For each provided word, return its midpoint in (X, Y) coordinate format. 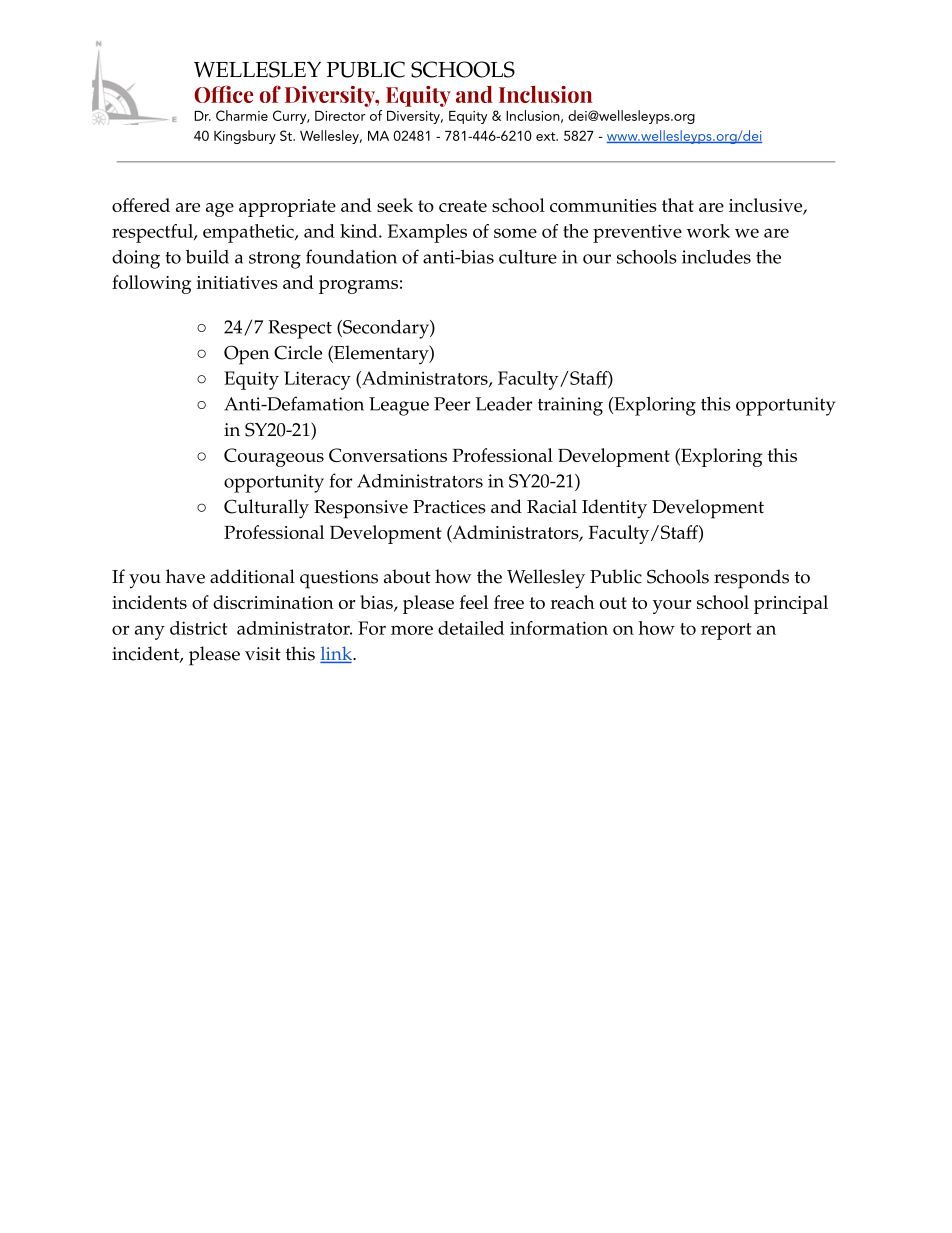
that (678, 205)
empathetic (249, 233)
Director (340, 116)
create (463, 206)
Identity (614, 509)
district (199, 628)
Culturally (266, 509)
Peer (452, 404)
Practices (449, 507)
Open (247, 355)
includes (716, 256)
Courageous (274, 457)
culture (528, 257)
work (708, 231)
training (570, 406)
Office (223, 94)
